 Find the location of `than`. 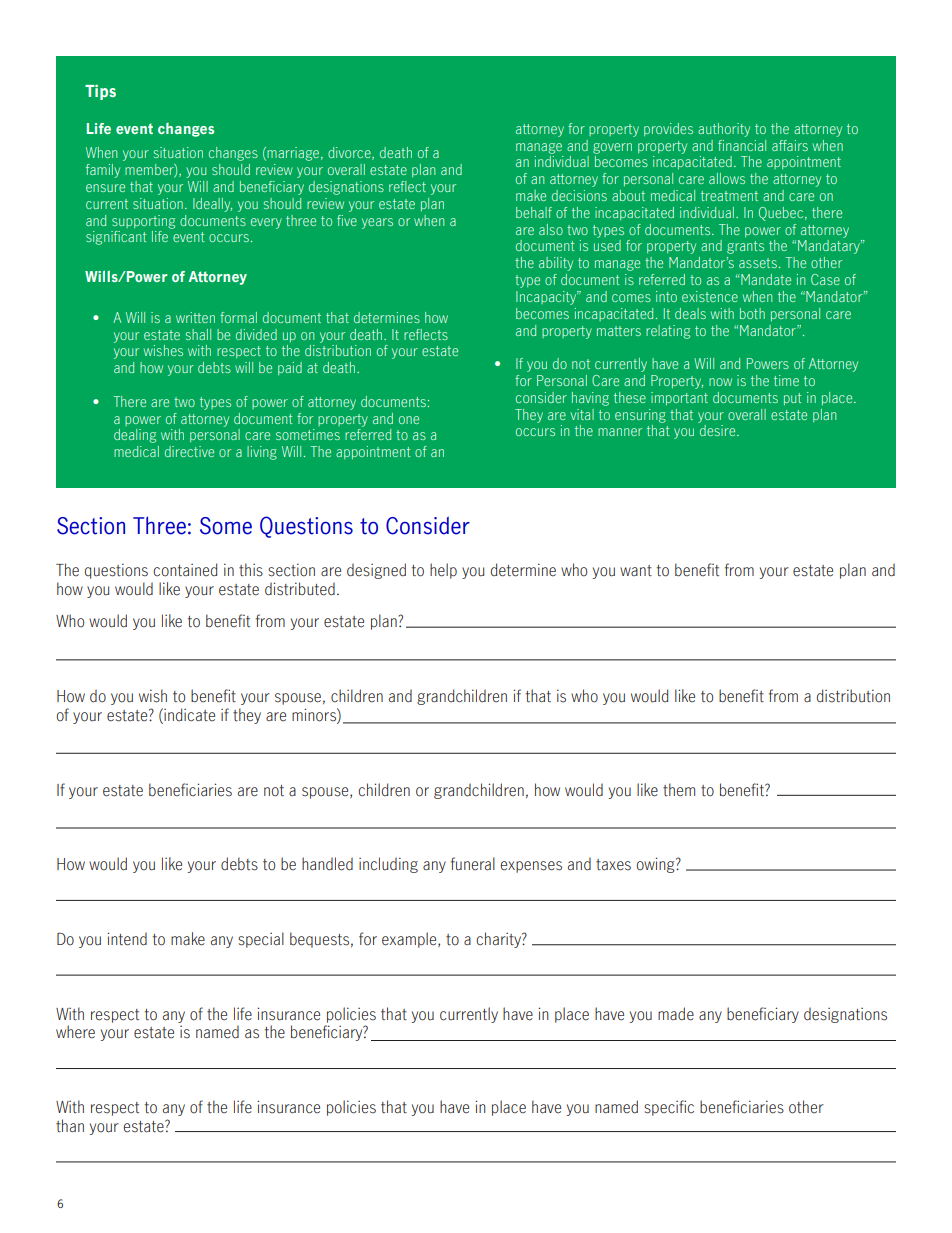

than is located at coordinates (70, 1125).
